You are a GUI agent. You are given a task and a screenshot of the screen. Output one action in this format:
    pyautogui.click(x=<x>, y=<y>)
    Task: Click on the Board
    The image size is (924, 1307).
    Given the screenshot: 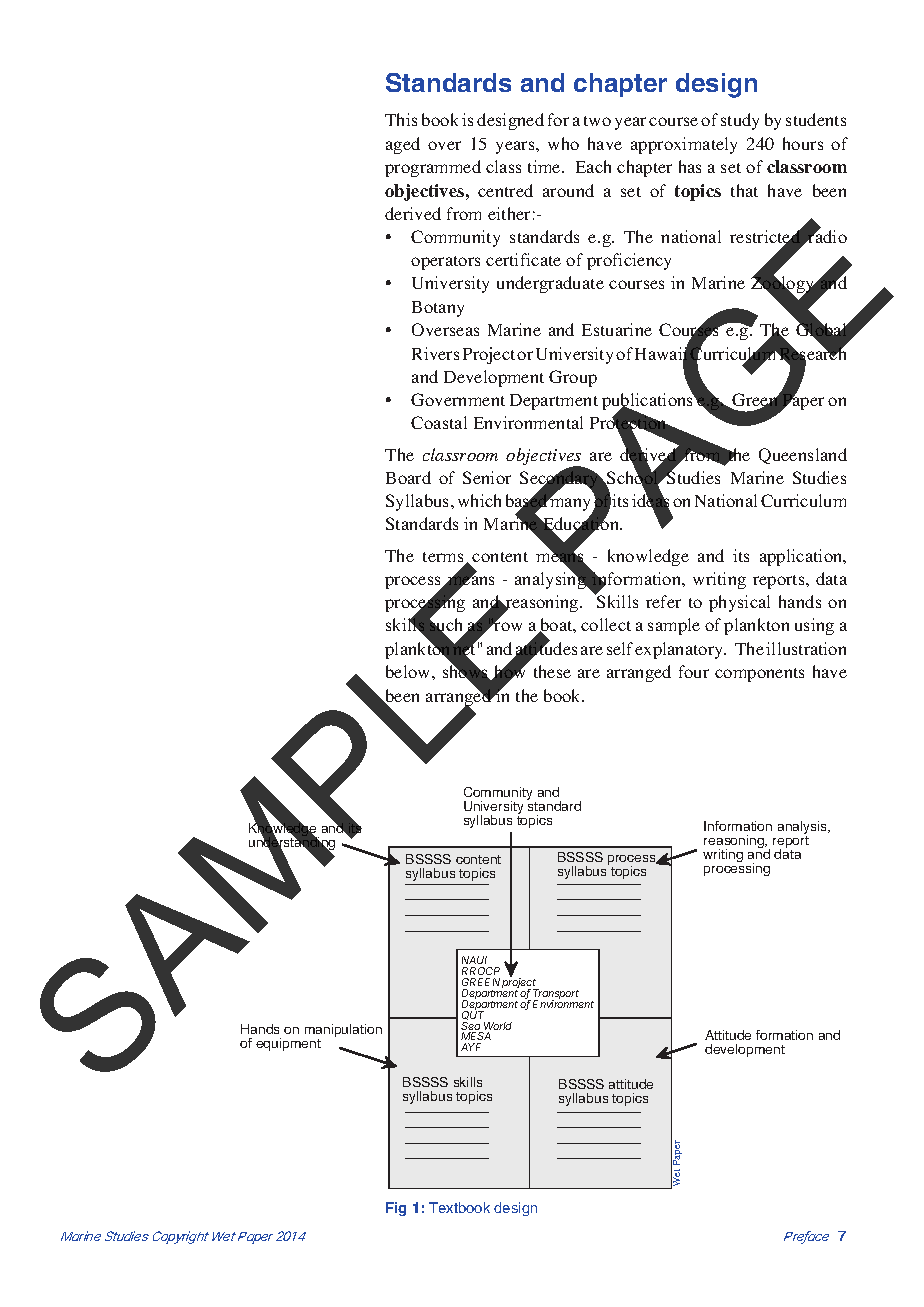 What is the action you would take?
    pyautogui.click(x=408, y=477)
